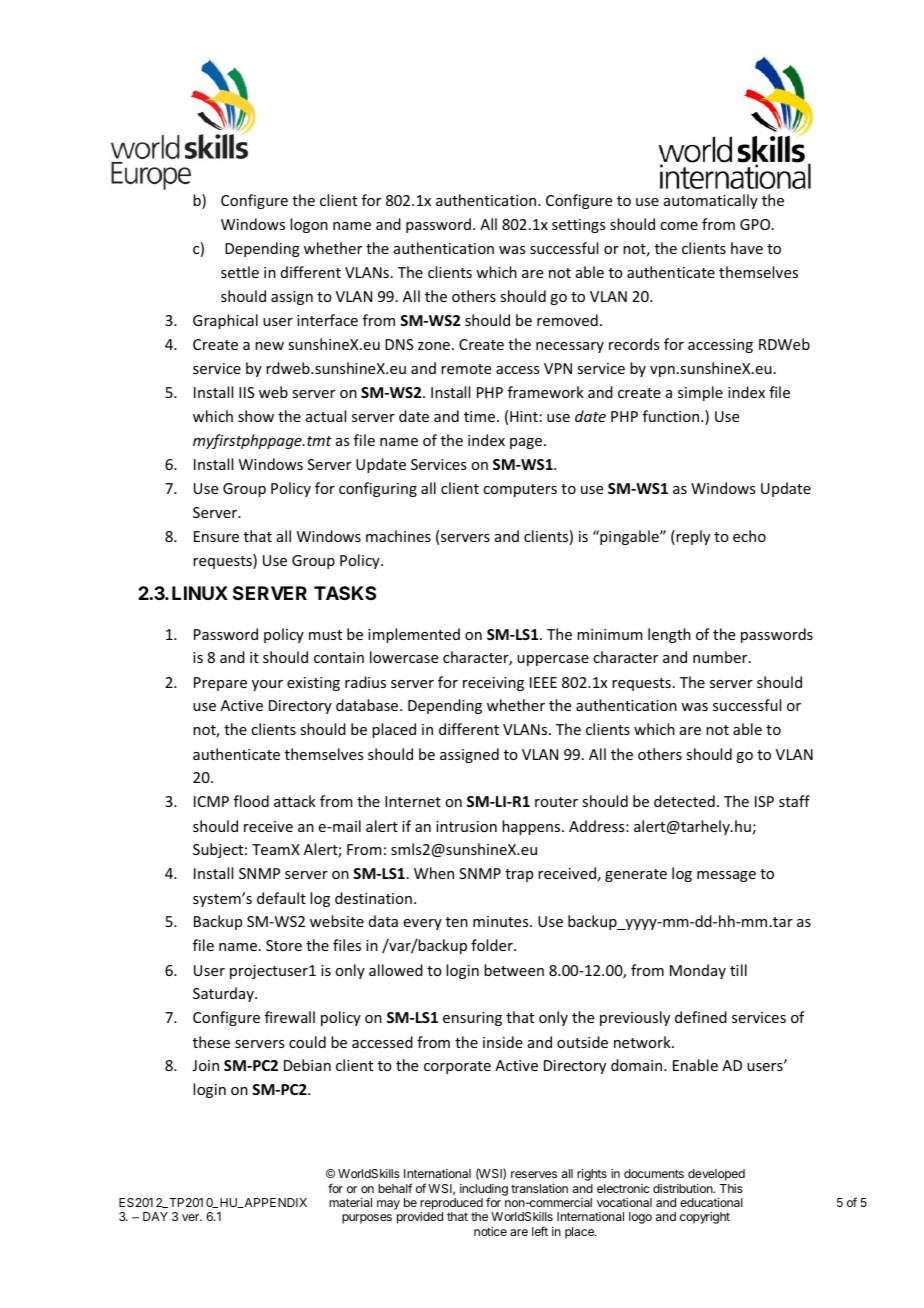 Image resolution: width=924 pixels, height=1308 pixels. I want to click on settings, so click(578, 226).
